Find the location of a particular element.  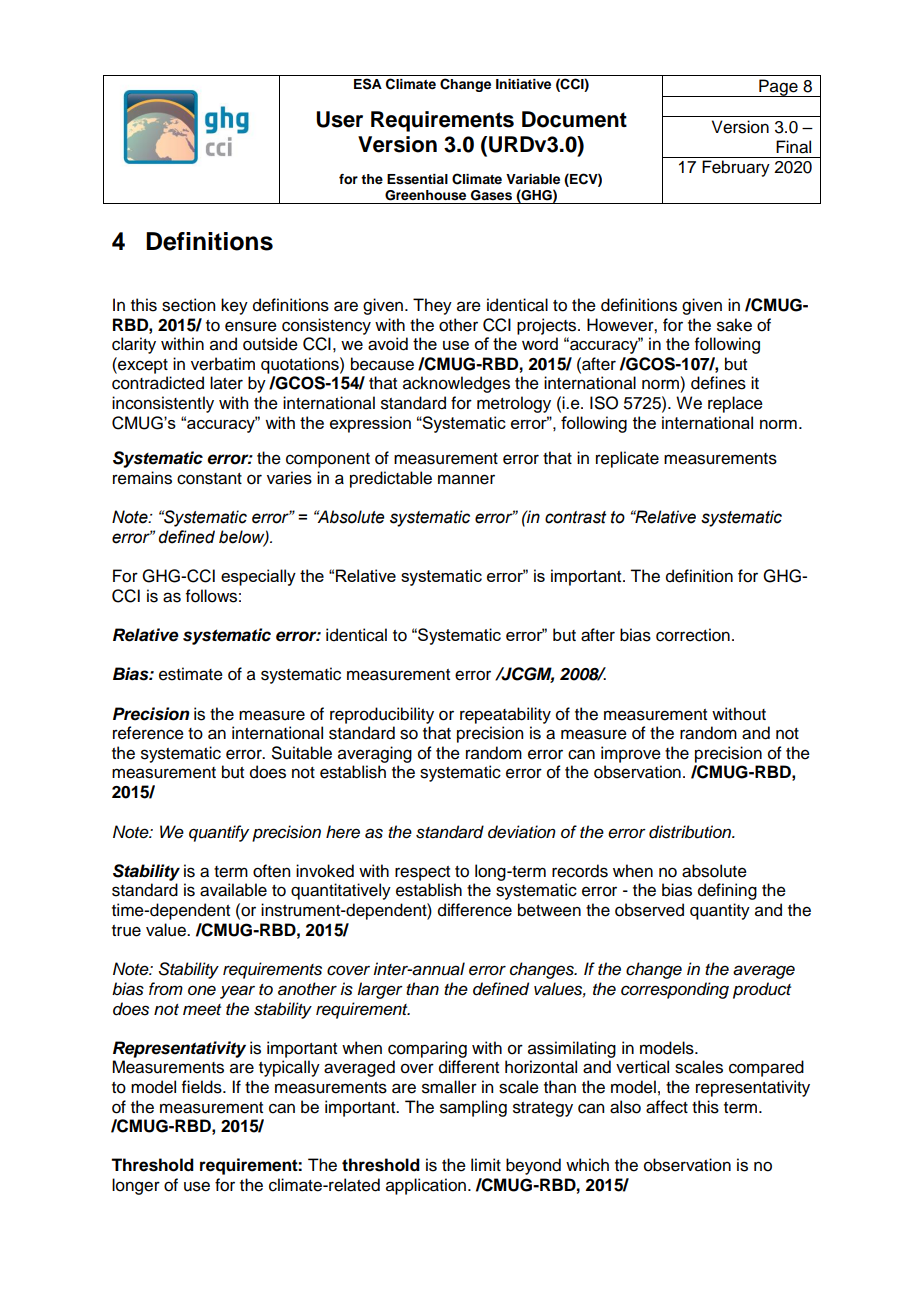

Initiative is located at coordinates (523, 84).
